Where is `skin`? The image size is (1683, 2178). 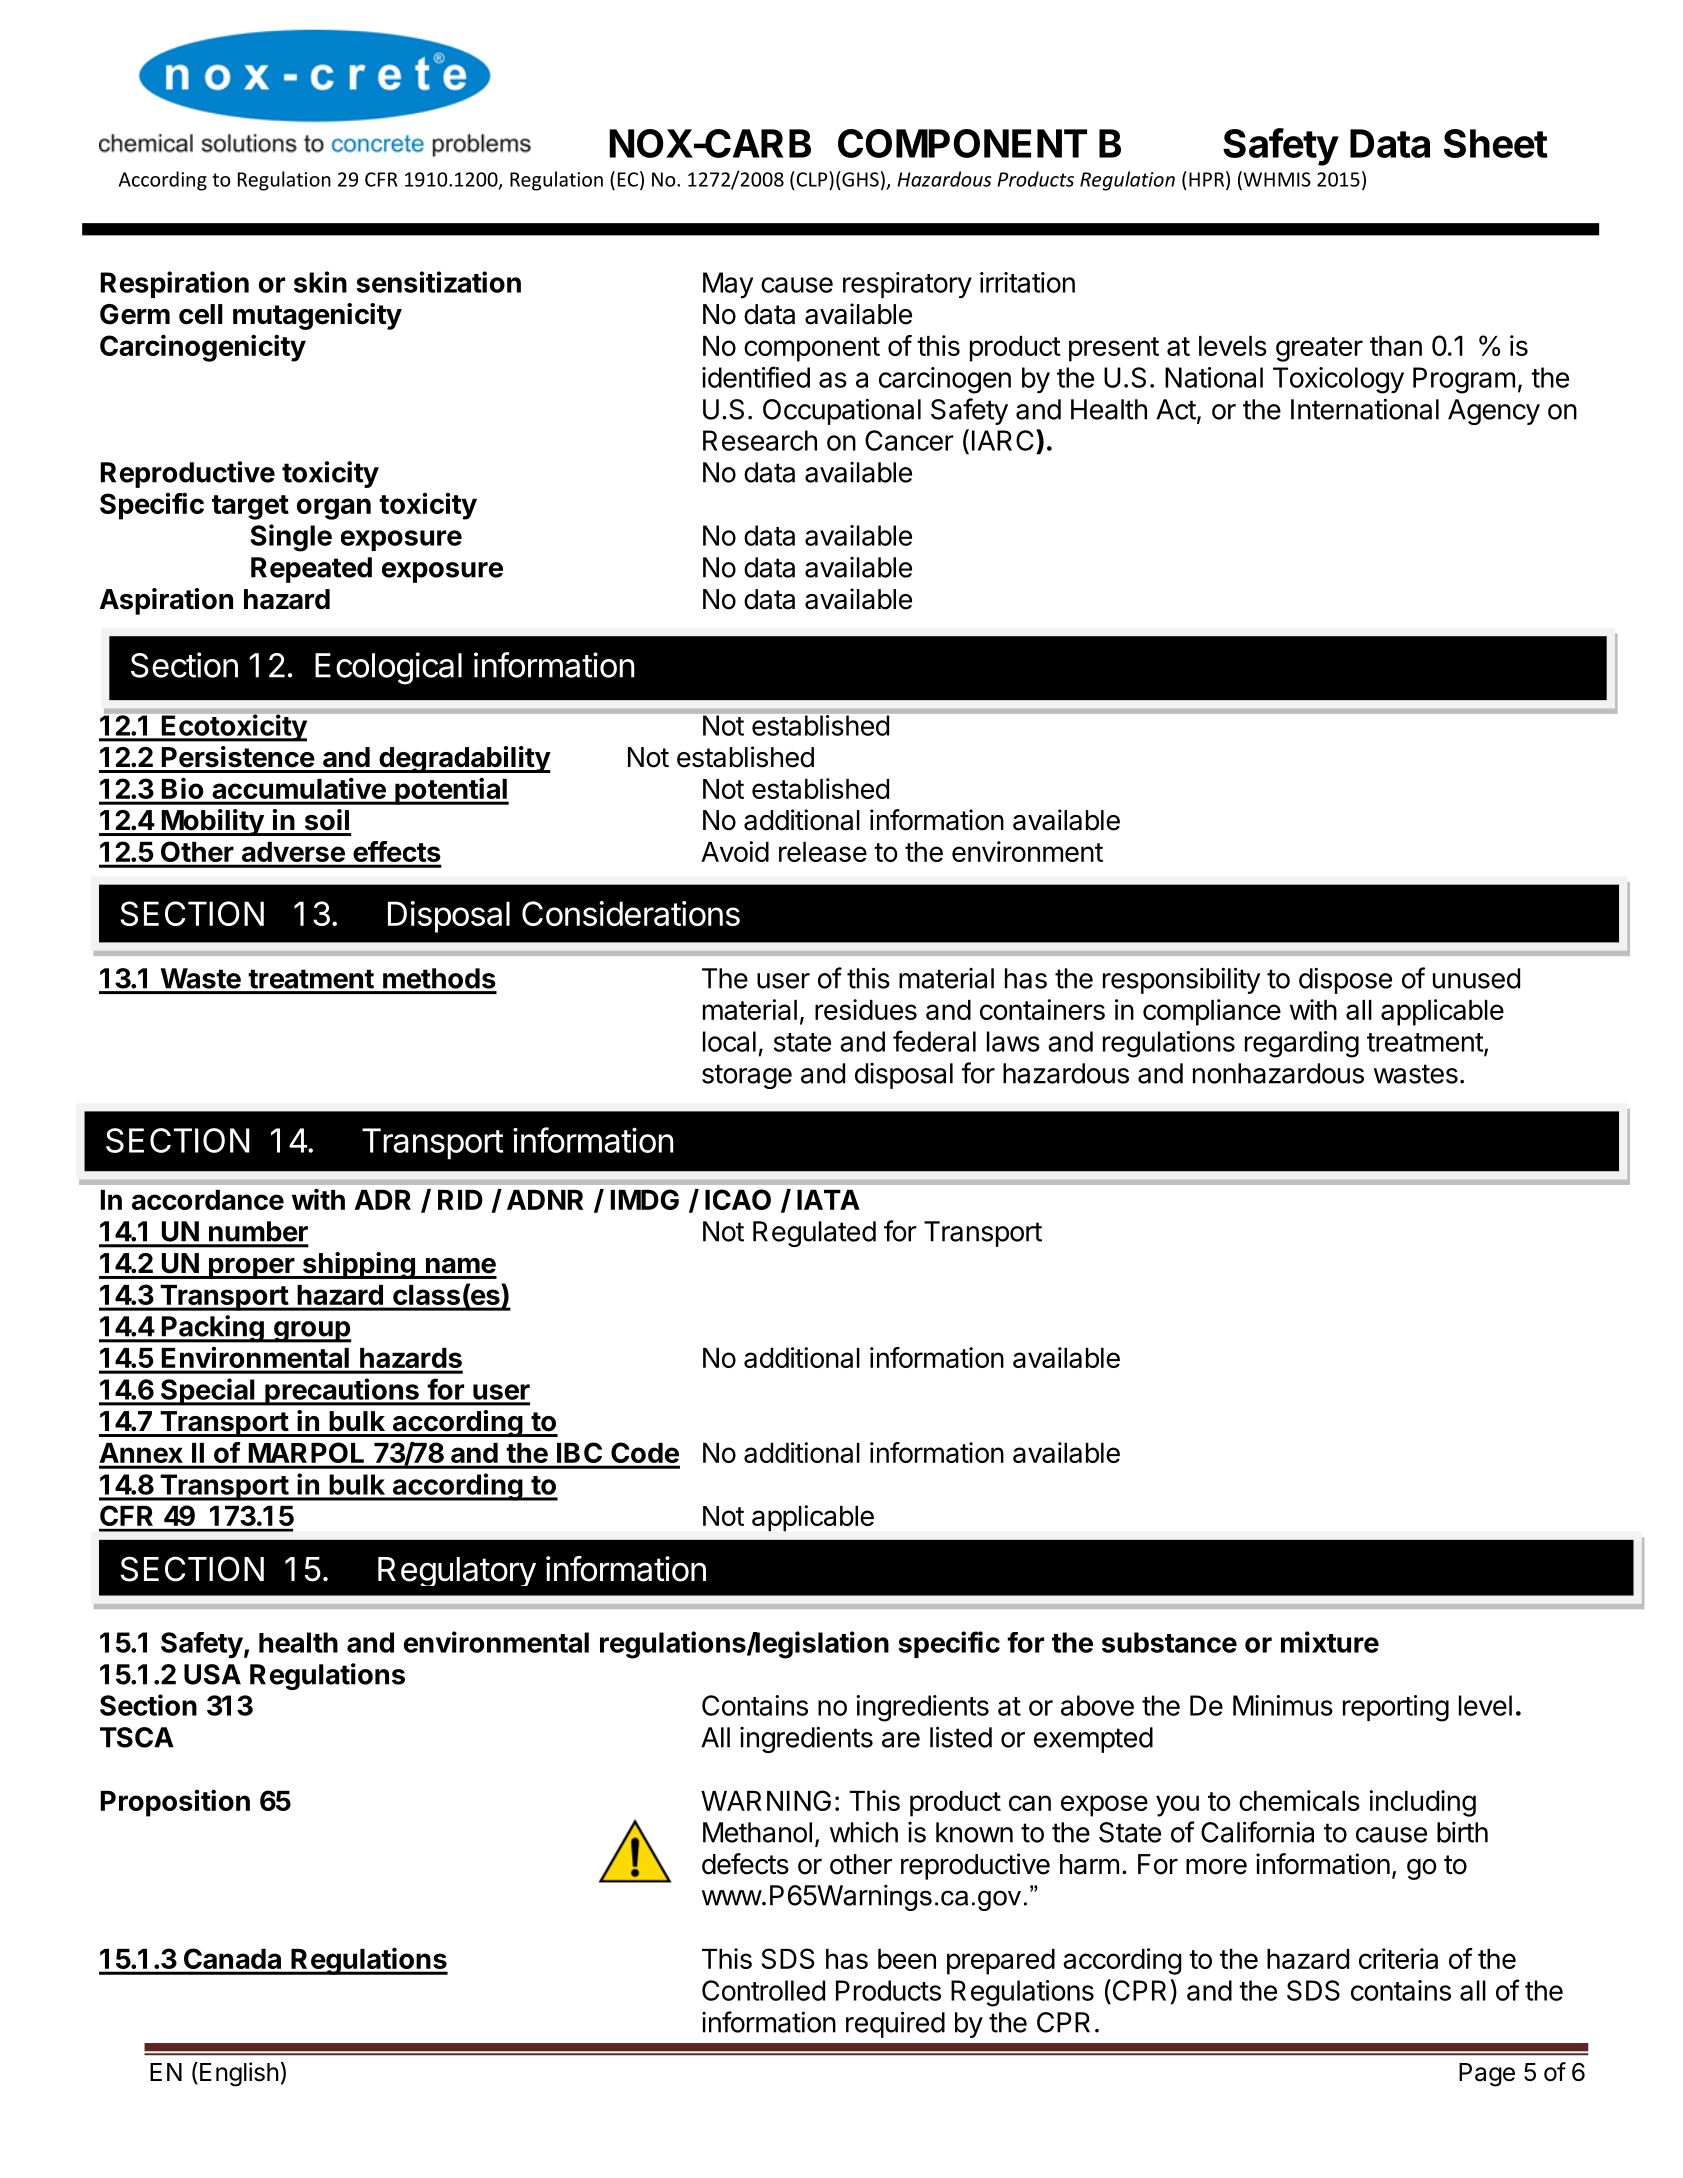 skin is located at coordinates (320, 282).
